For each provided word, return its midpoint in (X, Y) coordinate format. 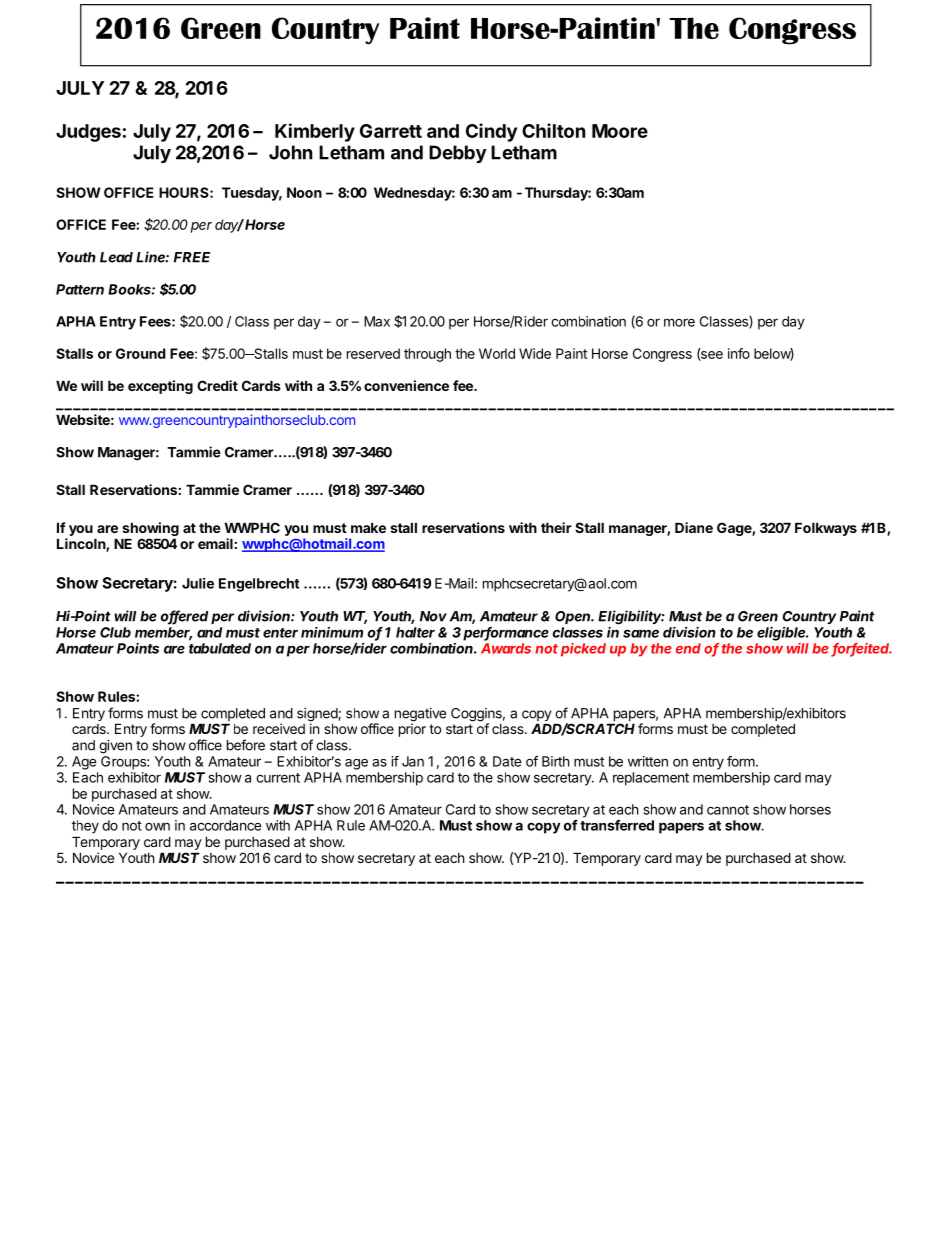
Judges (88, 133)
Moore (620, 131)
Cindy (491, 132)
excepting (160, 387)
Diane (694, 527)
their (556, 527)
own (157, 827)
